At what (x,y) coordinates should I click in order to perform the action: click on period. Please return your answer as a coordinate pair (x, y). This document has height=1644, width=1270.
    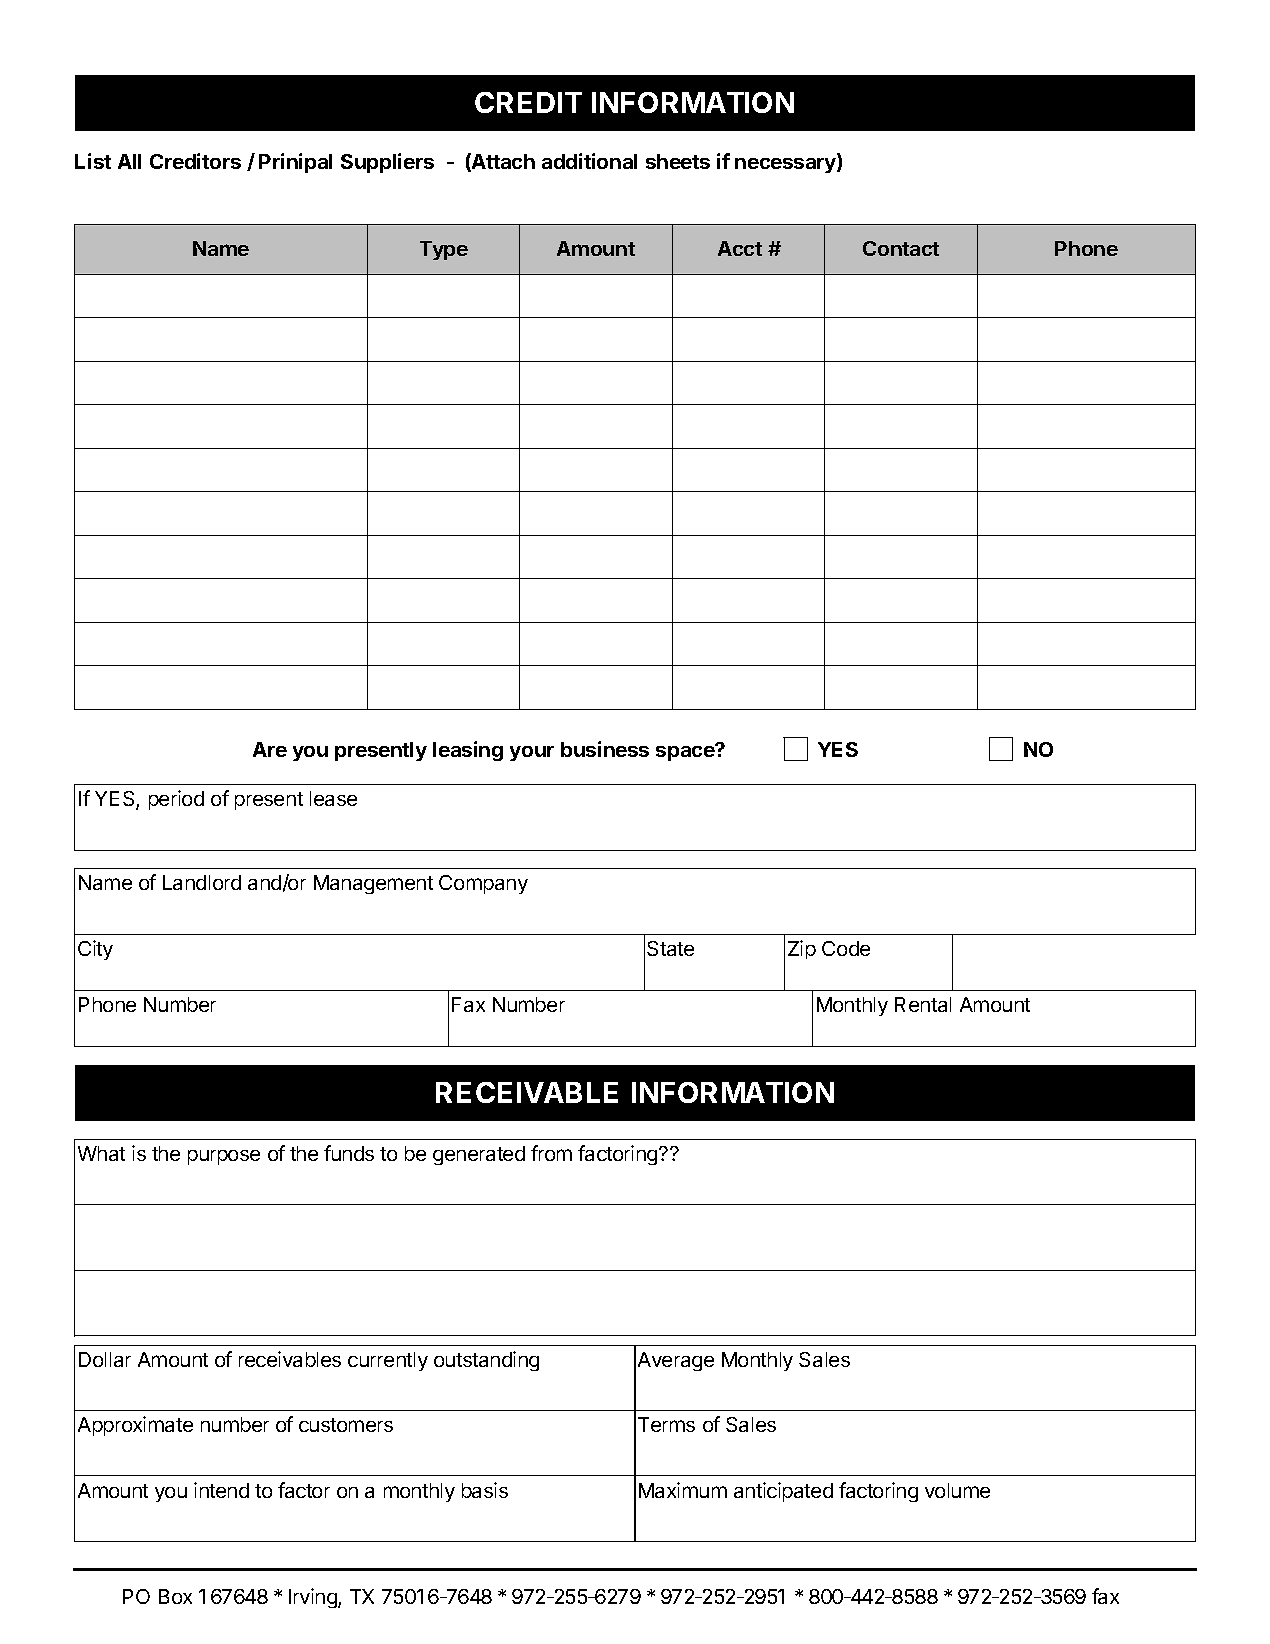
    Looking at the image, I should click on (176, 800).
